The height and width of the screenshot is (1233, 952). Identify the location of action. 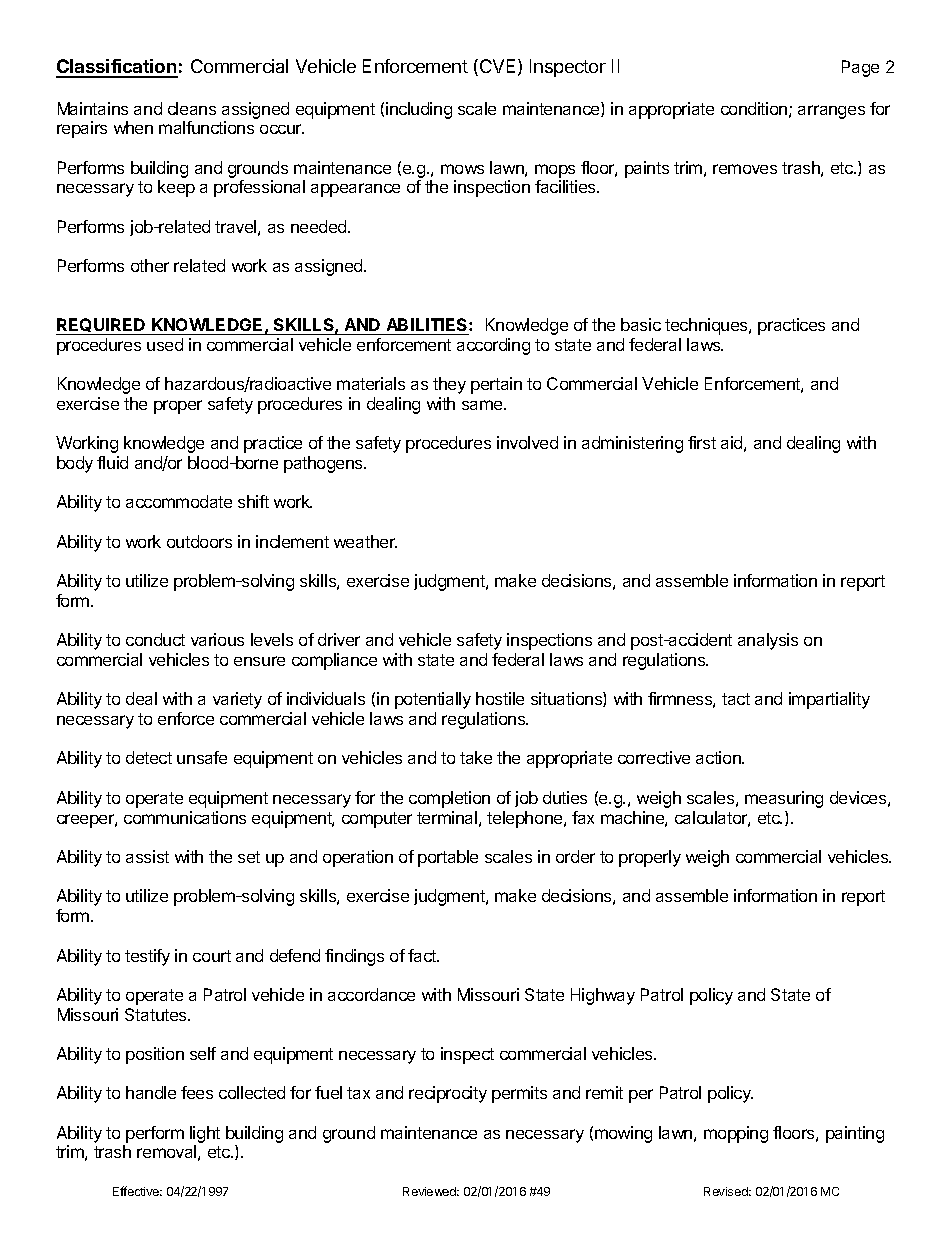
(719, 757).
